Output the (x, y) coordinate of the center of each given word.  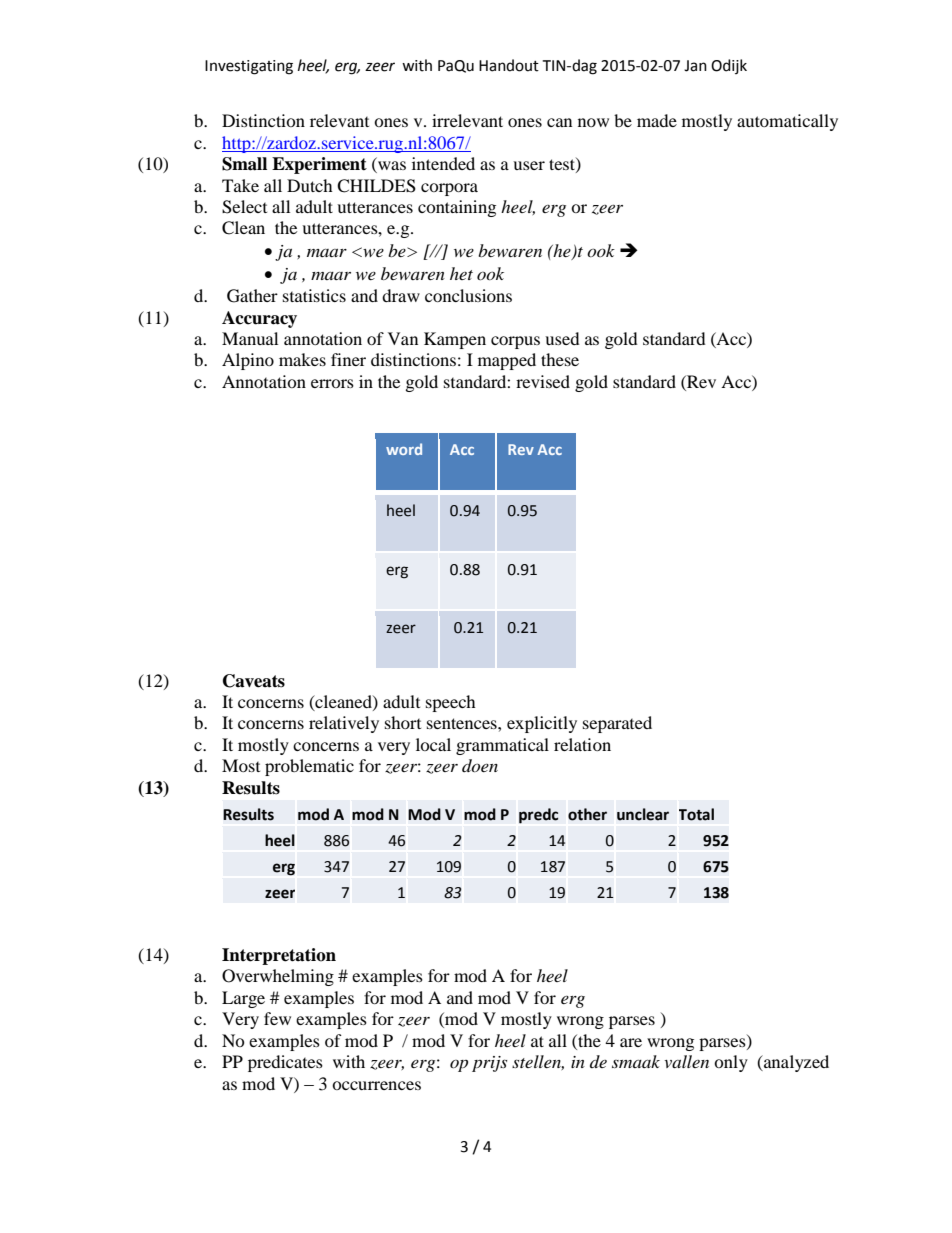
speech (451, 703)
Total (696, 814)
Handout (509, 65)
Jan (695, 66)
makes (302, 359)
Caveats (254, 681)
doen (480, 765)
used (562, 338)
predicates (285, 1063)
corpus (515, 342)
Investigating (249, 67)
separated (617, 724)
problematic (309, 767)
